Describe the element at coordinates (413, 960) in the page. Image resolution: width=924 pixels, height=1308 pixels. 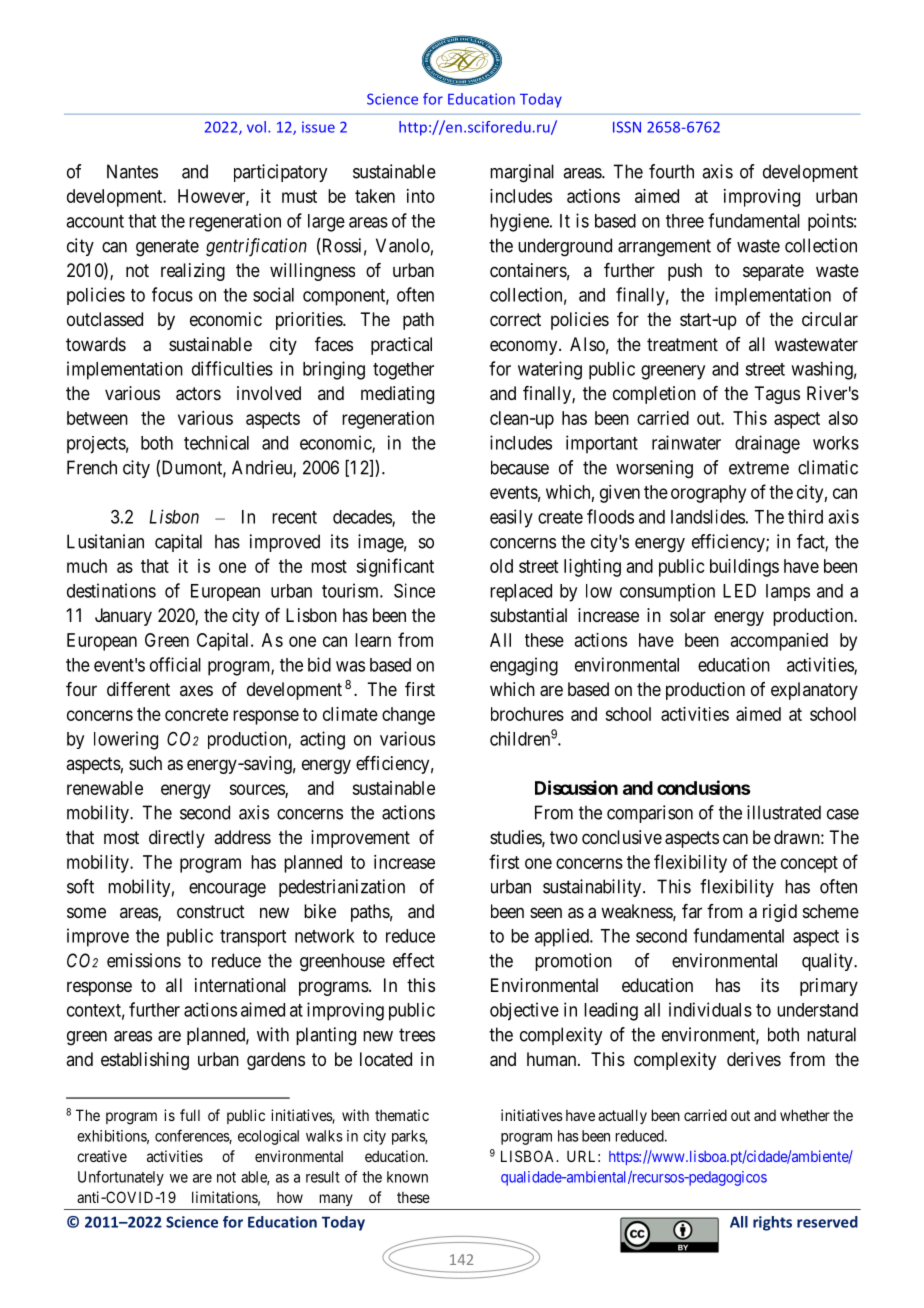
I see `effect` at that location.
